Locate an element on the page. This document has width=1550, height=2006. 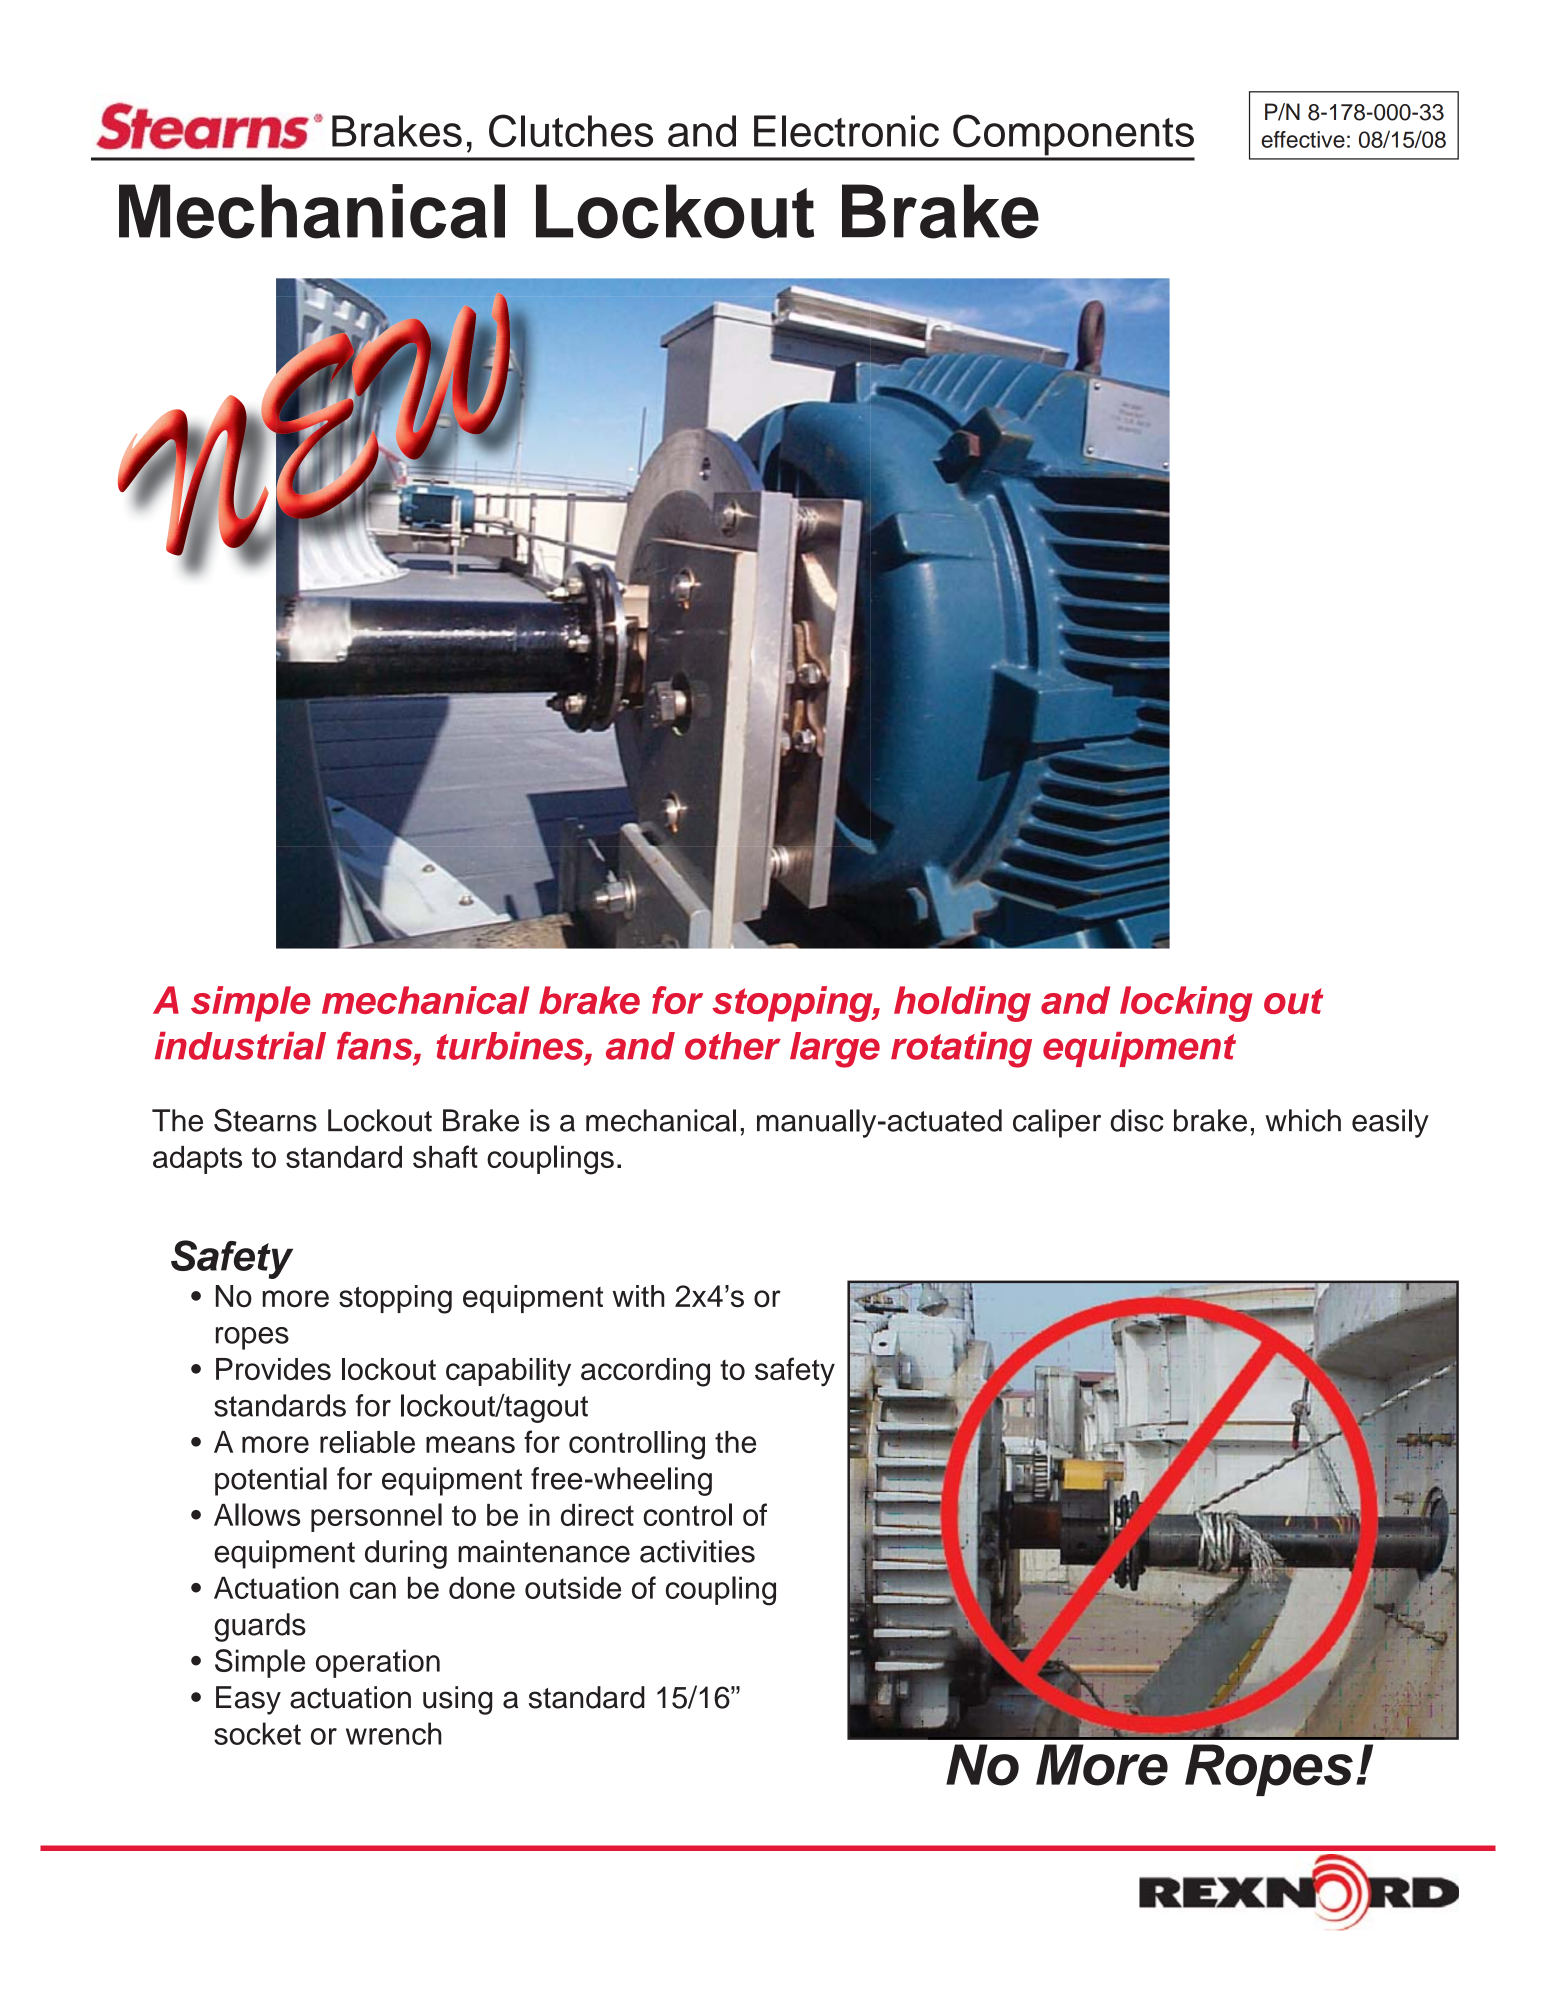
large is located at coordinates (835, 1050).
